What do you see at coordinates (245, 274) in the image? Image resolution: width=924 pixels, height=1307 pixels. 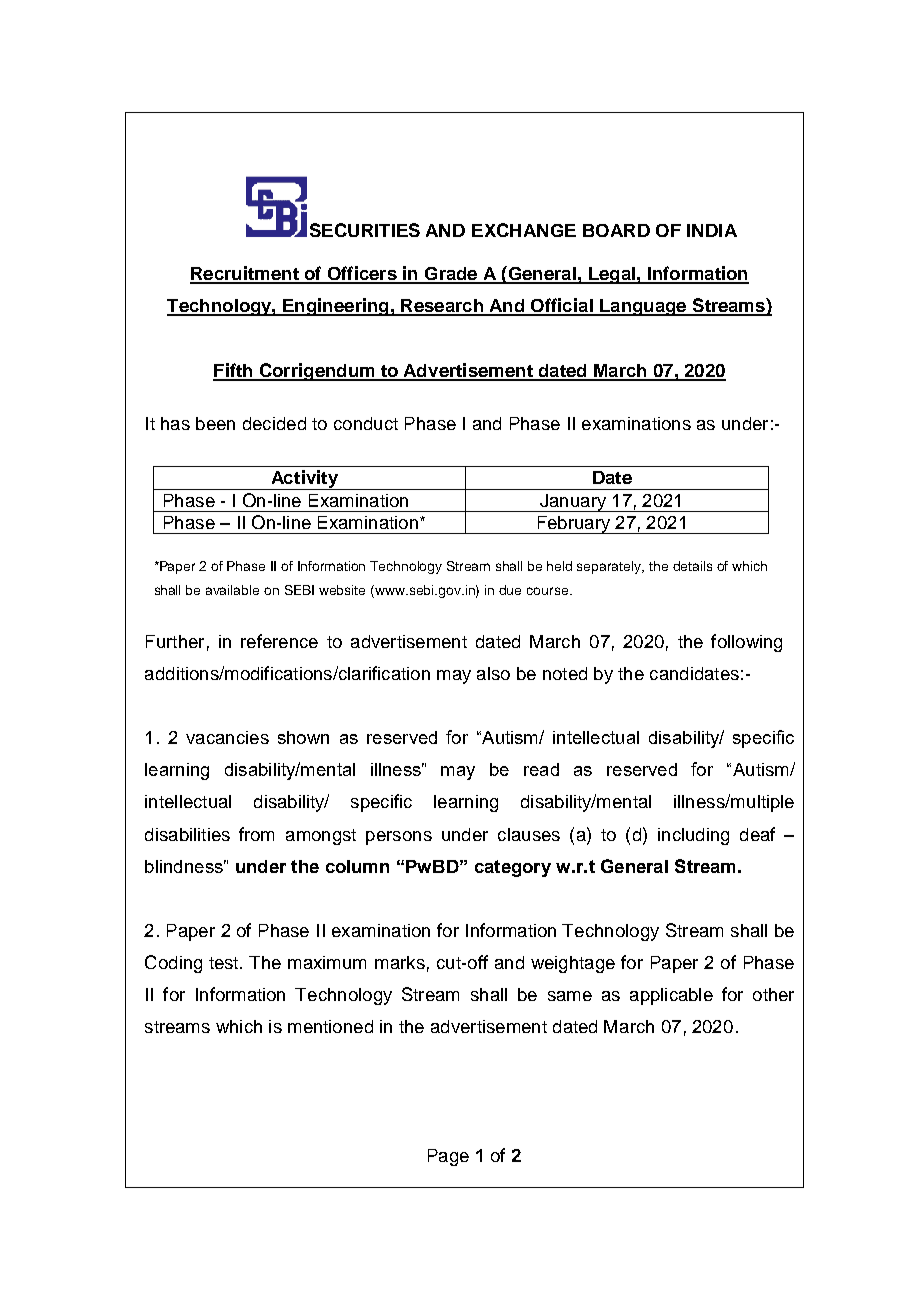 I see `Recruitment` at bounding box center [245, 274].
